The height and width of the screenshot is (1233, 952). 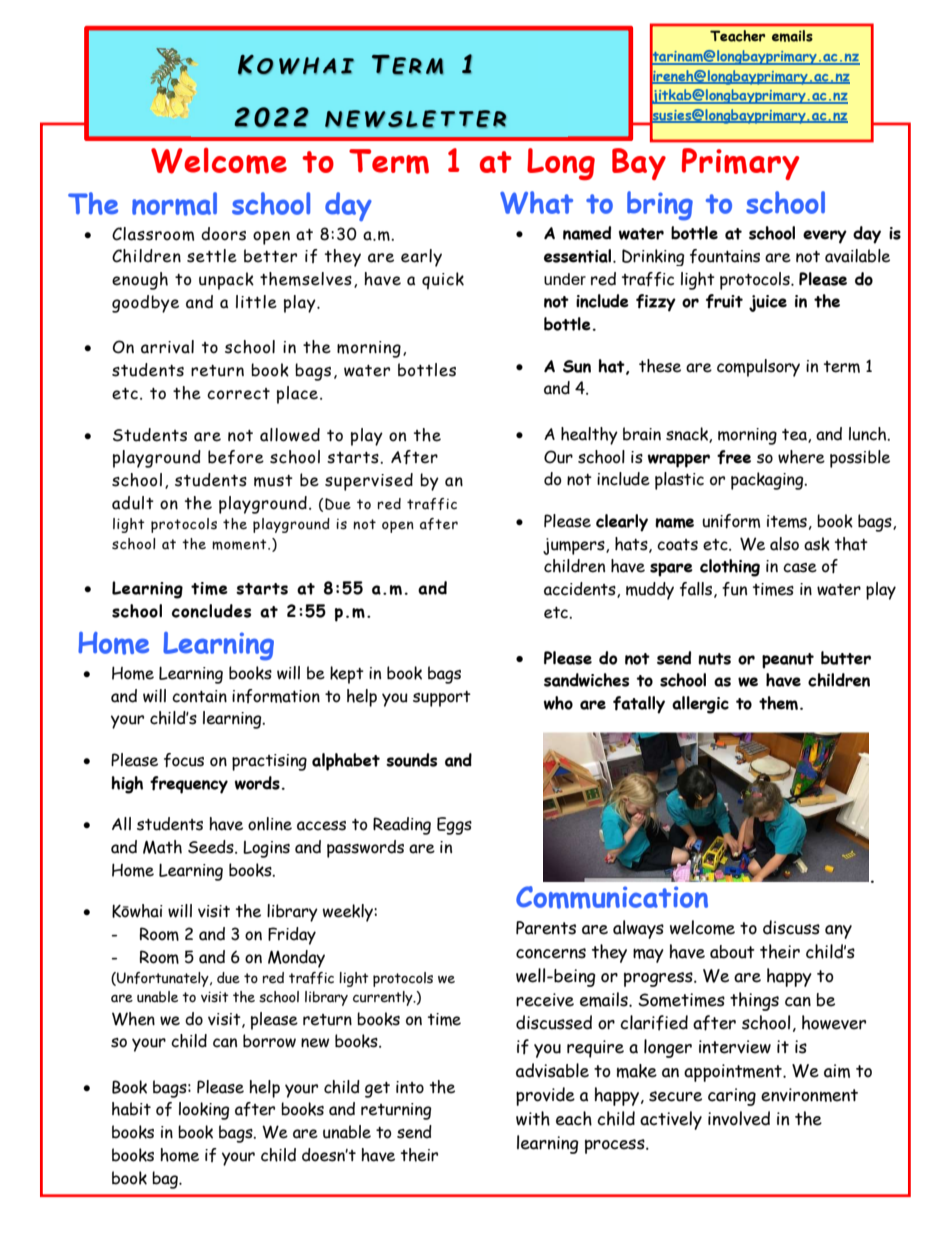 I want to click on healthy, so click(x=589, y=436).
